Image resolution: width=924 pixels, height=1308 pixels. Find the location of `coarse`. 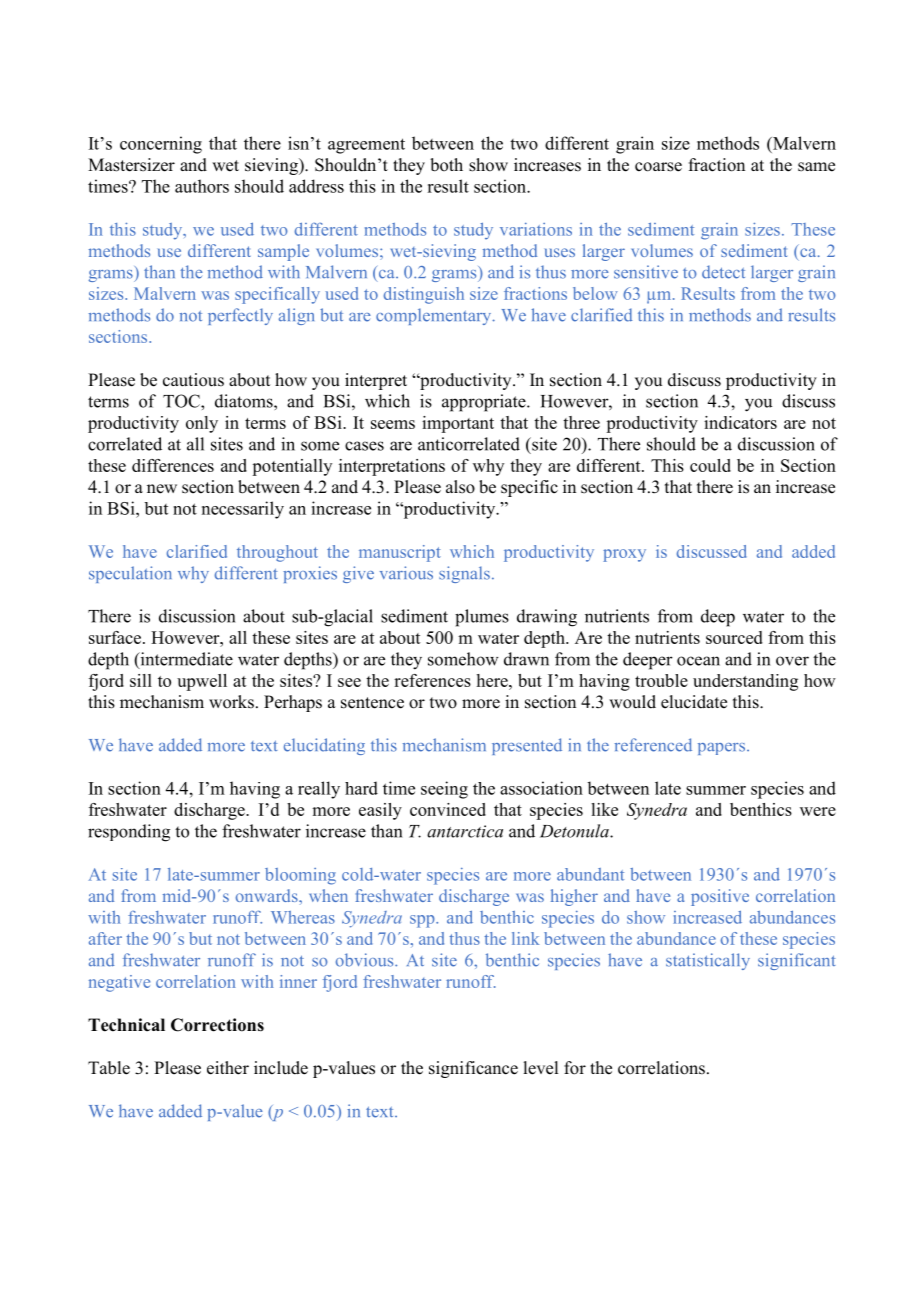

coarse is located at coordinates (658, 167).
